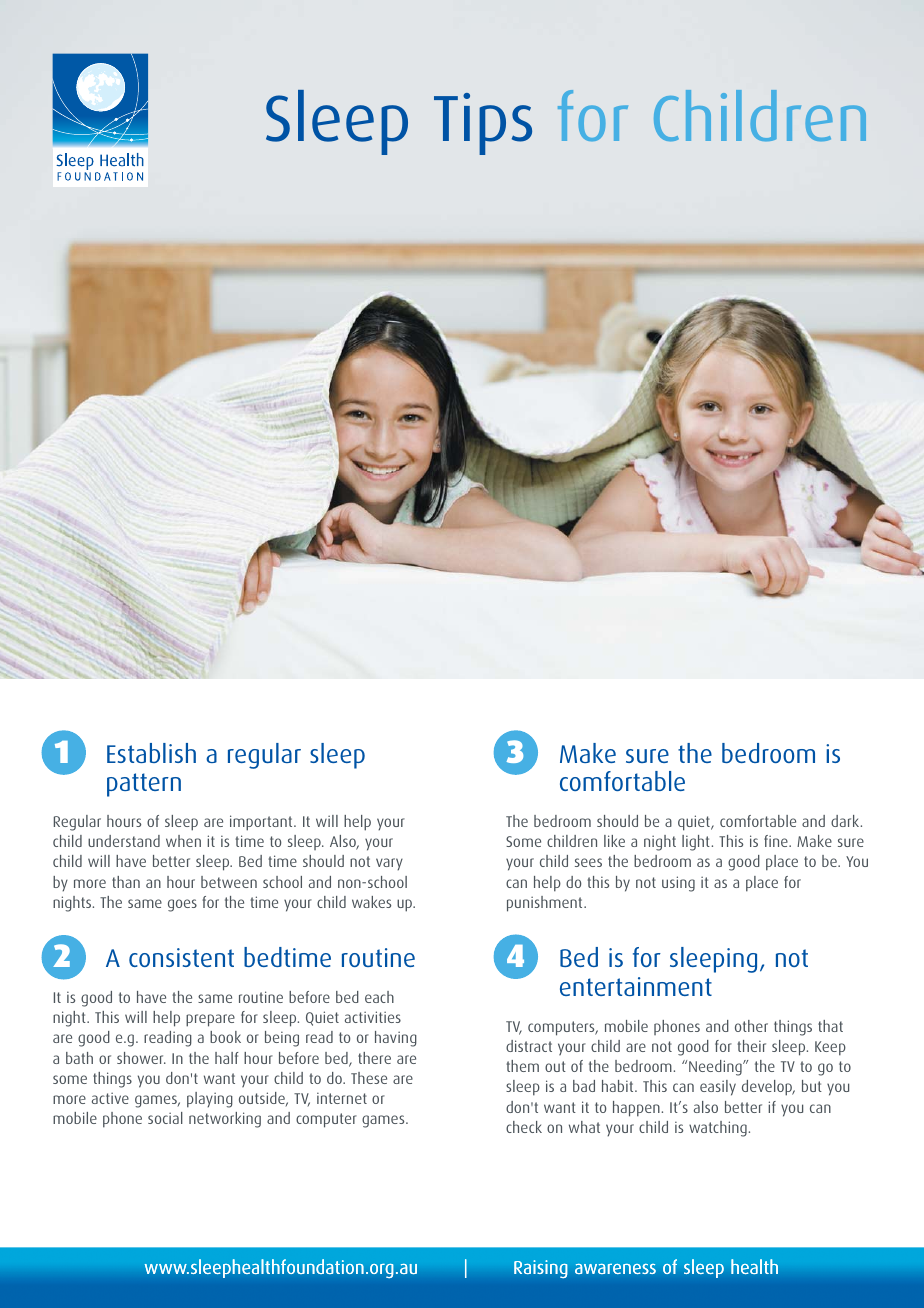 This screenshot has height=1308, width=924. What do you see at coordinates (524, 1127) in the screenshot?
I see `check` at bounding box center [524, 1127].
